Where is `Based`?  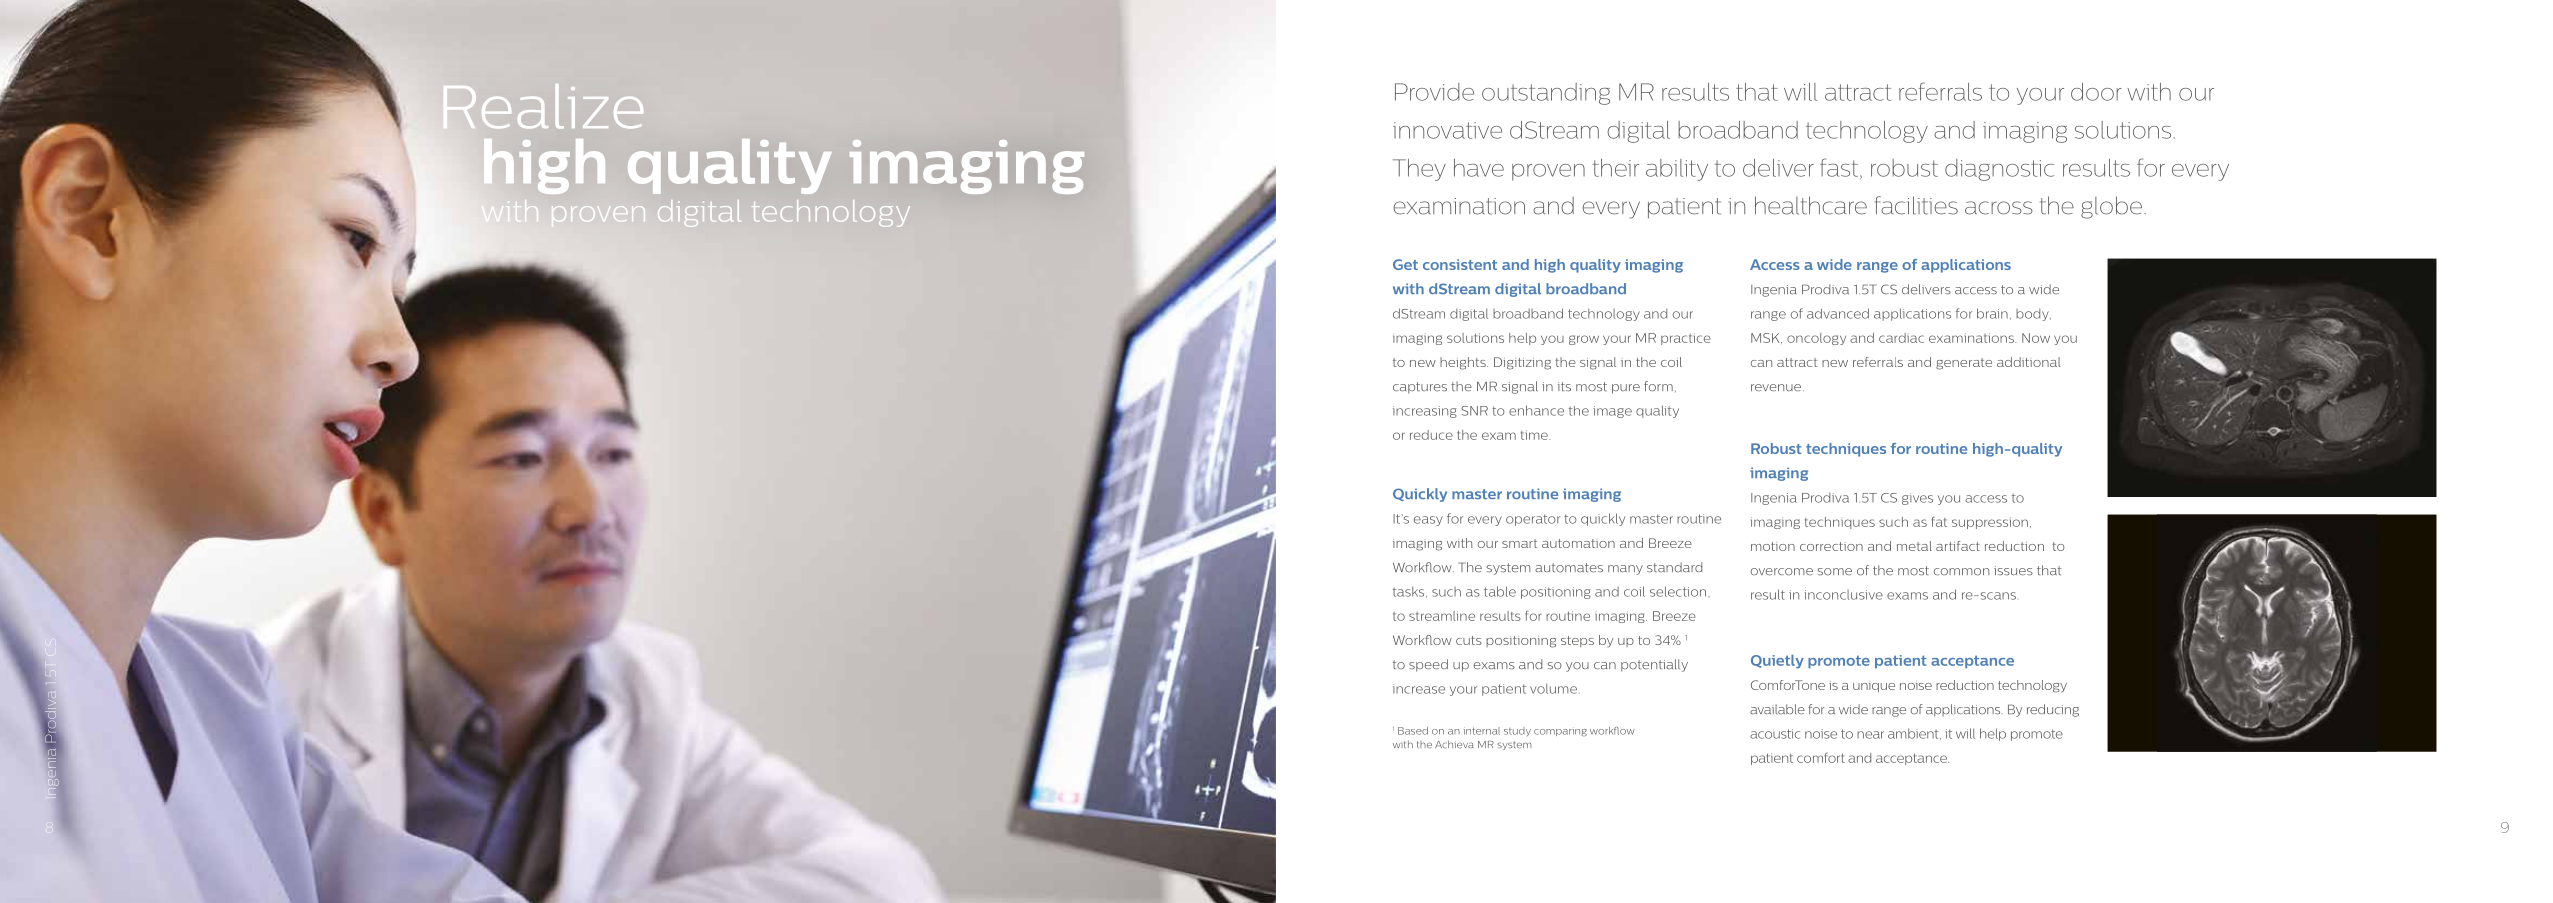 Based is located at coordinates (1413, 731).
